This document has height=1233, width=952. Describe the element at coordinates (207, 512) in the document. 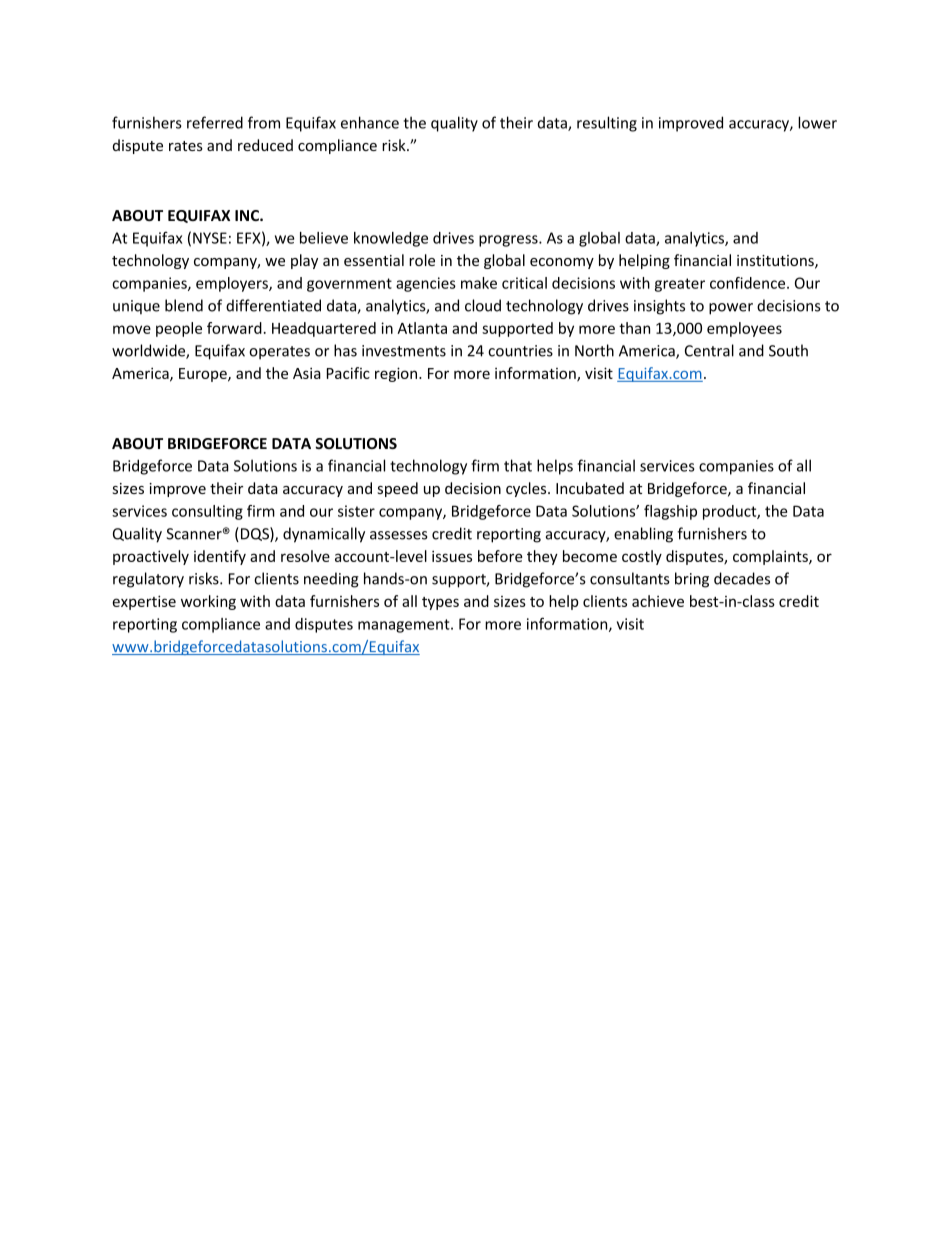

I see `consulting` at that location.
